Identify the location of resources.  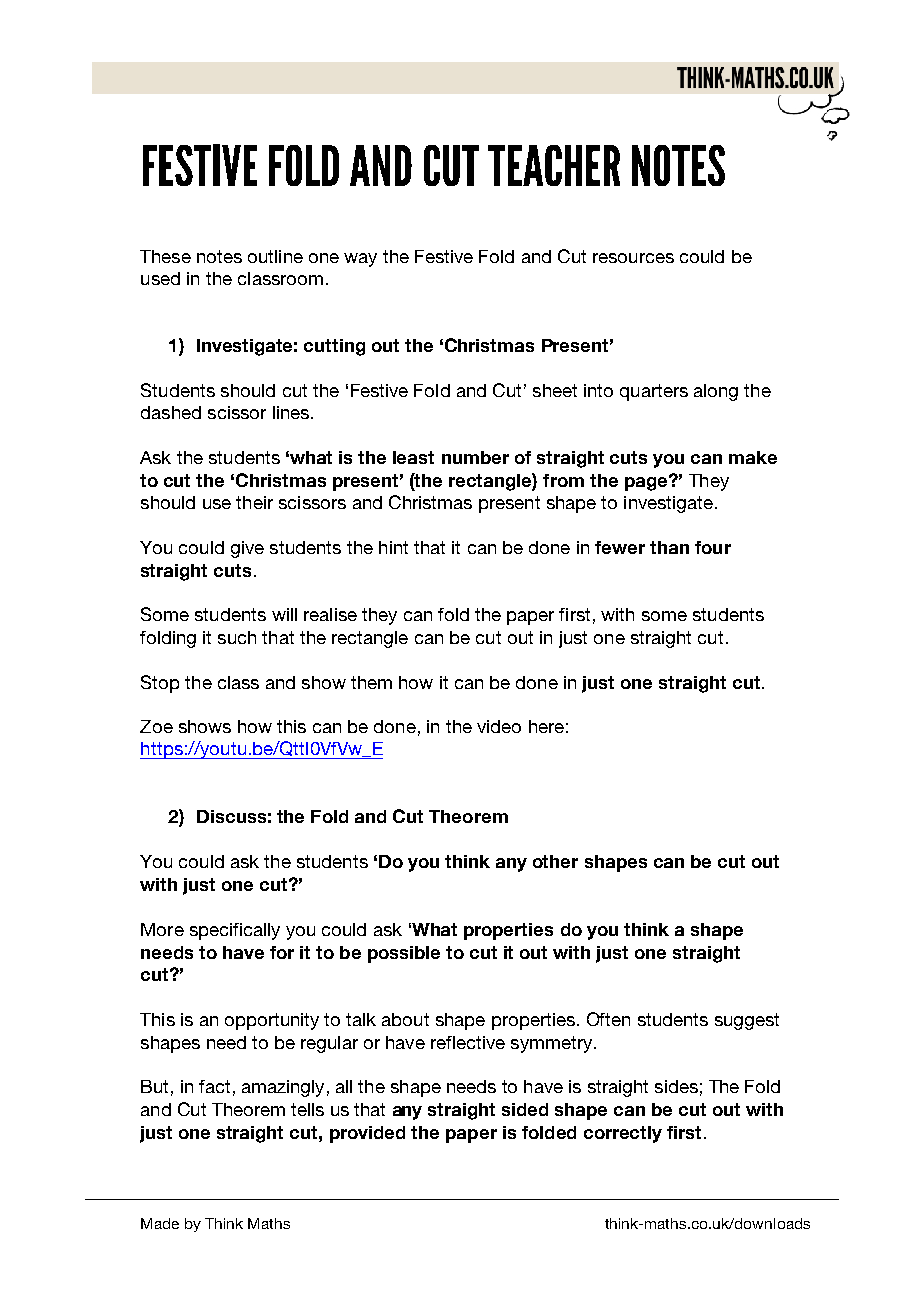
(633, 258).
